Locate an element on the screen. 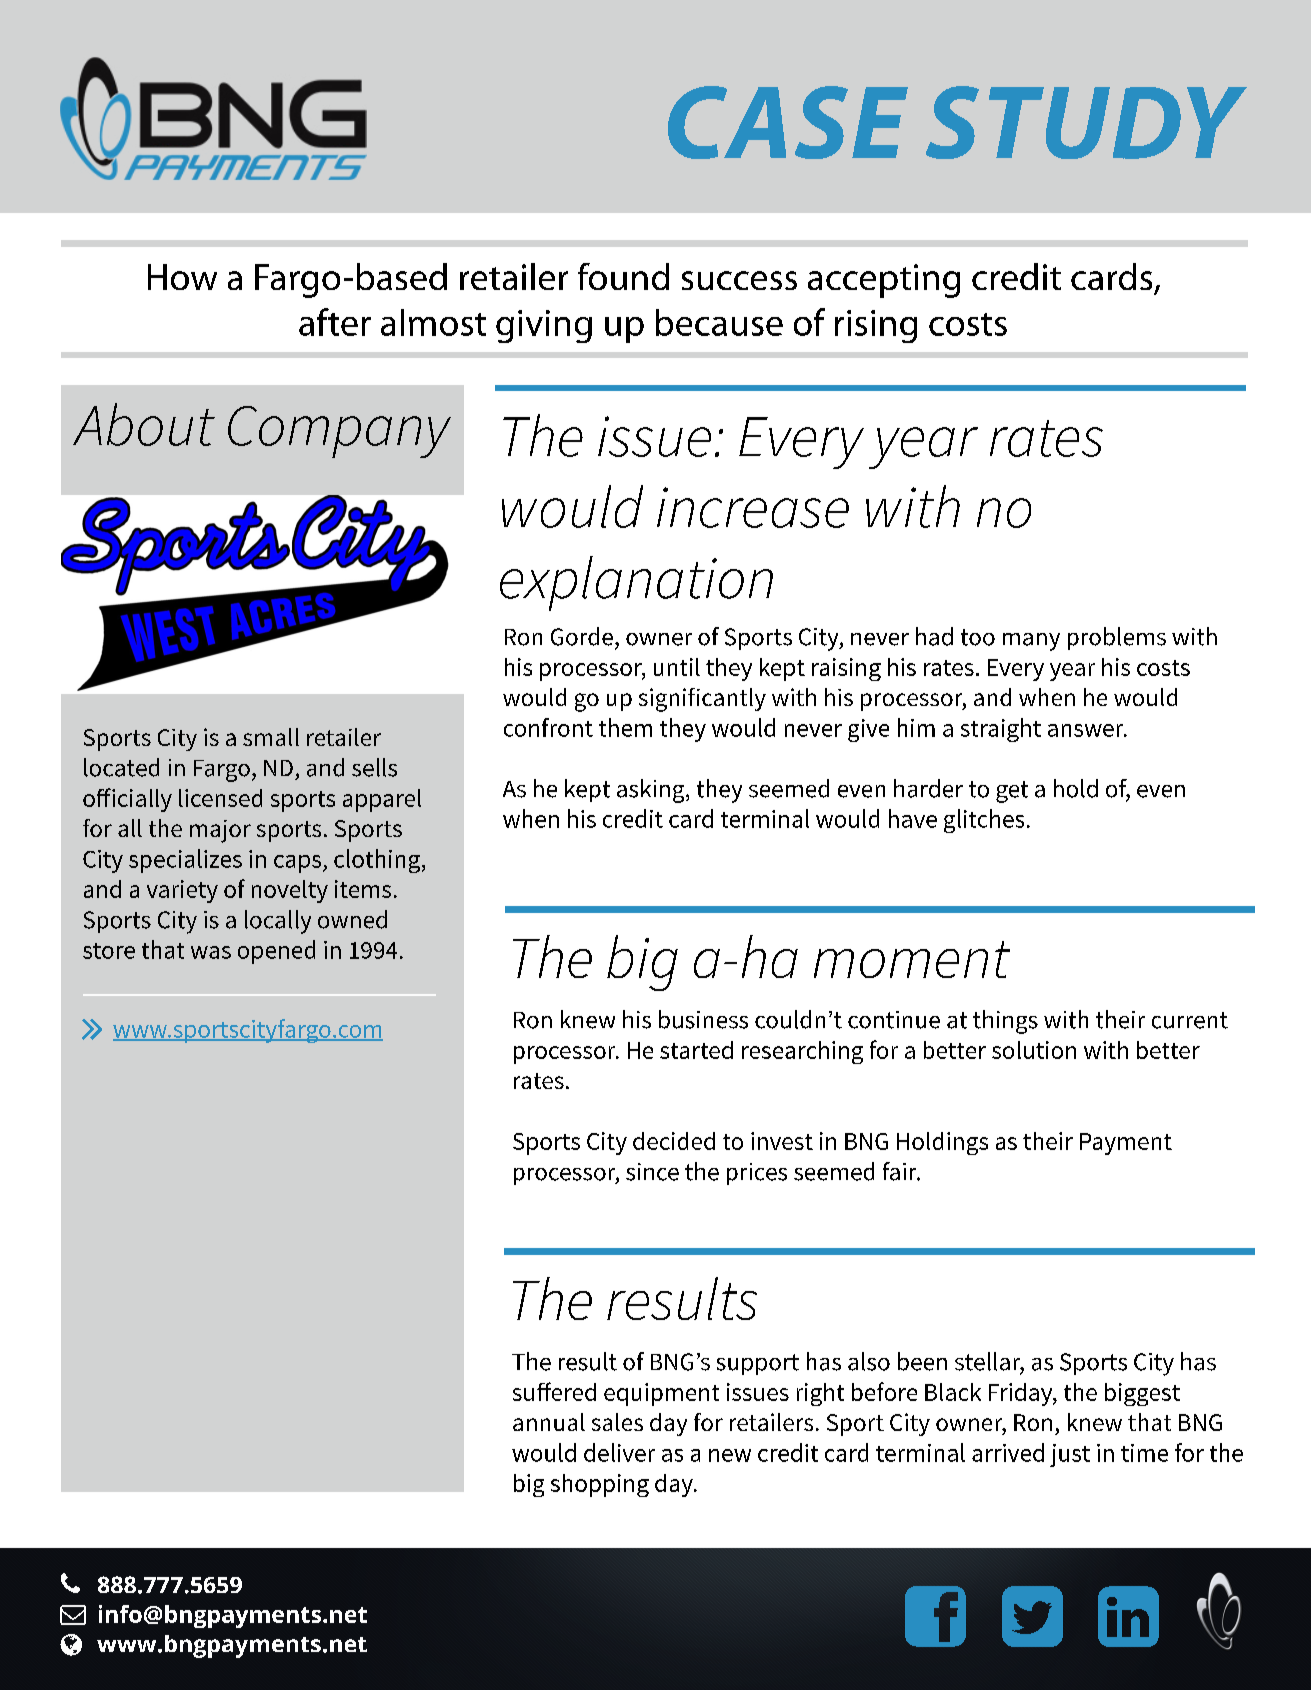 The image size is (1311, 1690). STUDY is located at coordinates (1086, 122).
